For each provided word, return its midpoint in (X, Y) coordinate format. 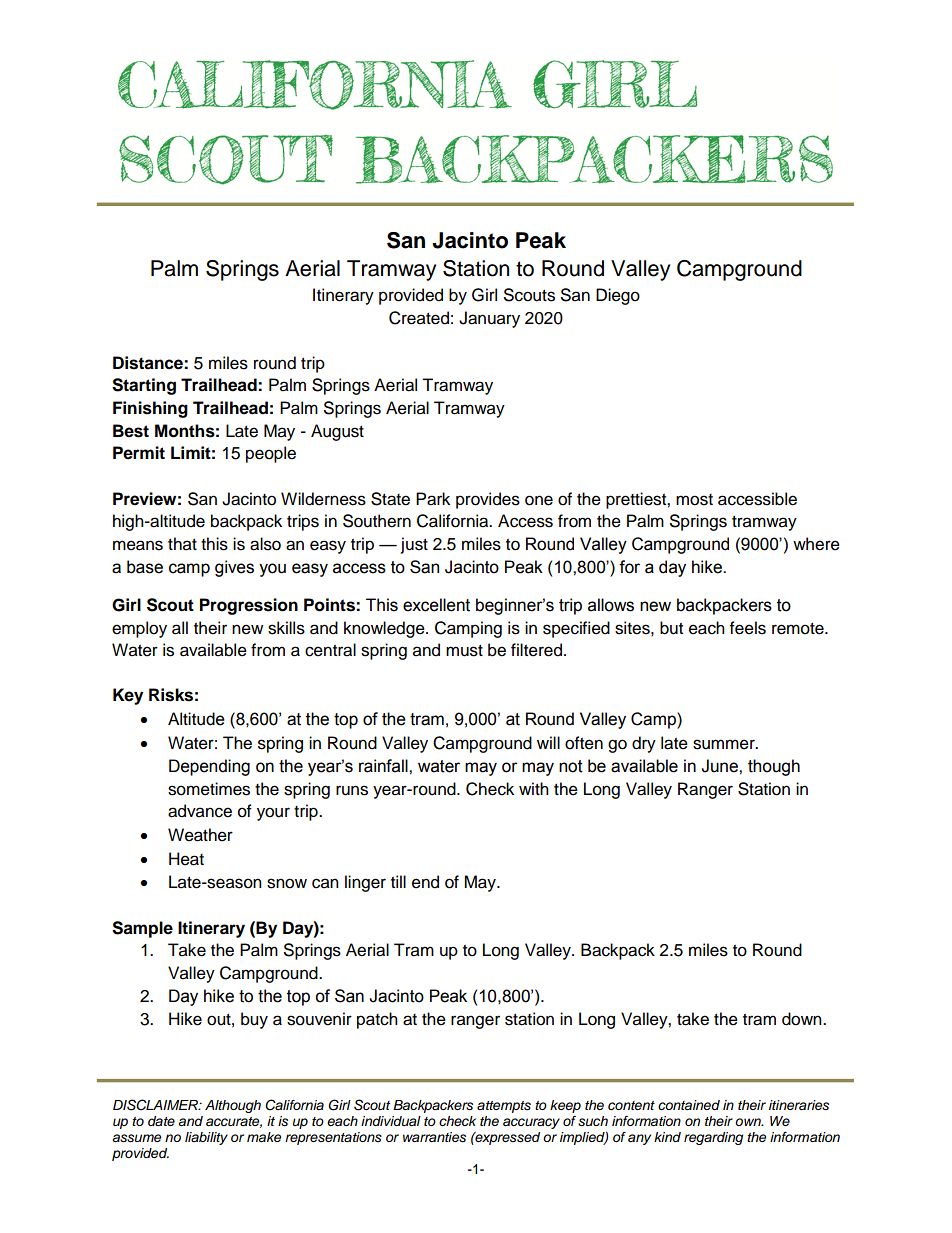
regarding (713, 1138)
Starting (144, 386)
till (398, 881)
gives (234, 568)
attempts (504, 1107)
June (720, 766)
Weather (200, 835)
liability (206, 1138)
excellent (436, 605)
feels (748, 628)
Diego (618, 296)
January (489, 319)
